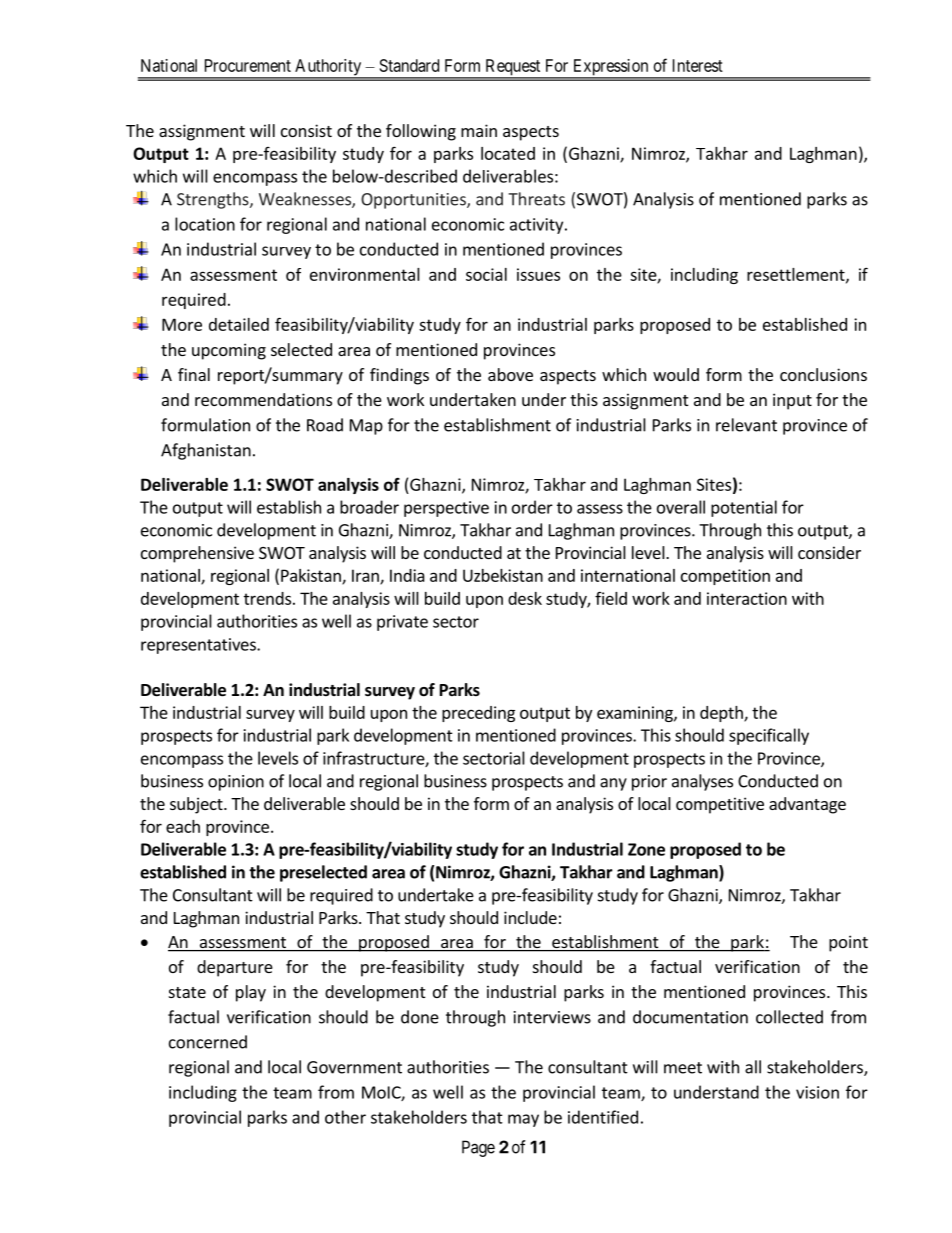 The height and width of the screenshot is (1233, 952). Describe the element at coordinates (510, 374) in the screenshot. I see `above` at that location.
